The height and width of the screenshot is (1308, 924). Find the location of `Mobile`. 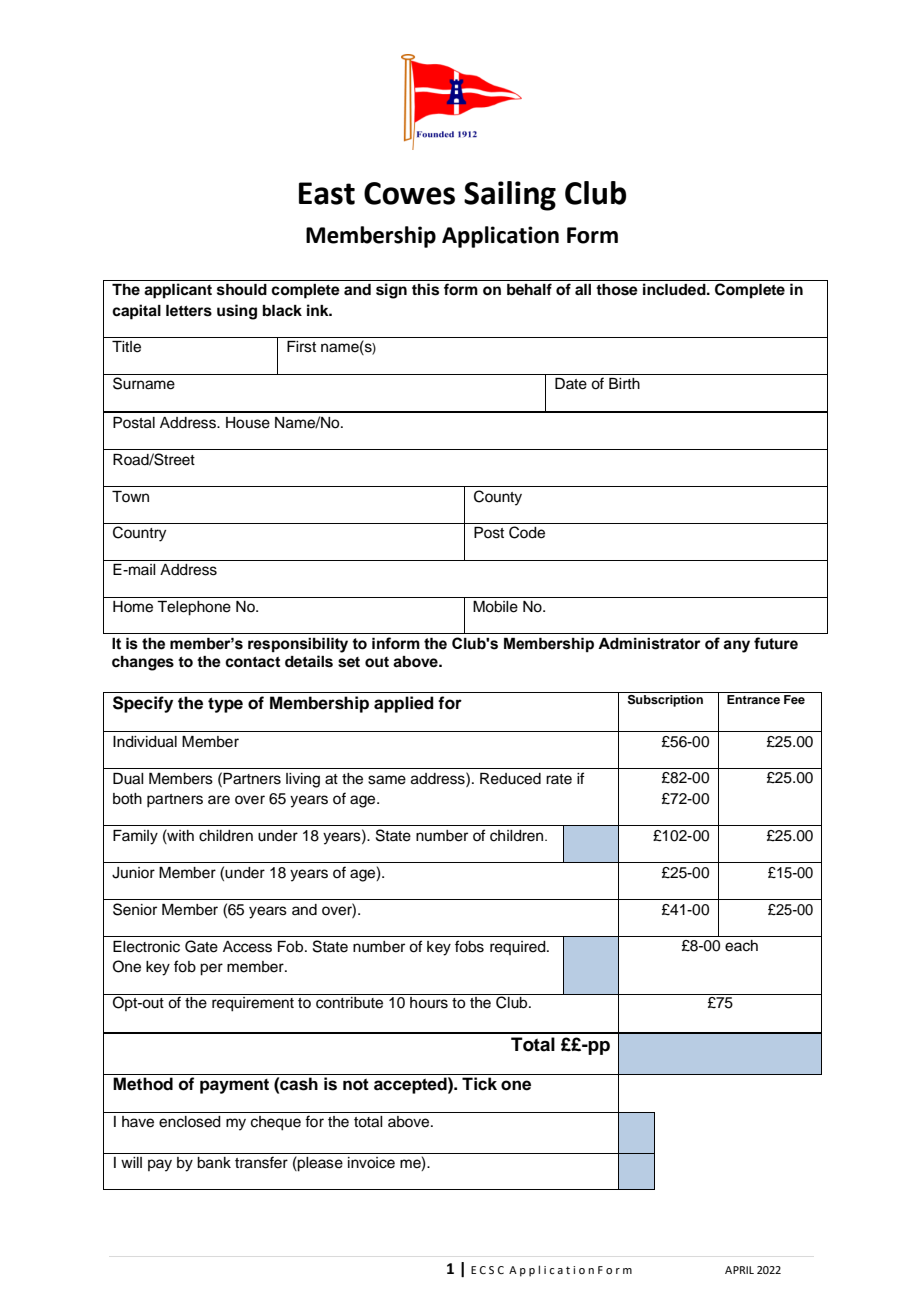

Mobile is located at coordinates (495, 607).
